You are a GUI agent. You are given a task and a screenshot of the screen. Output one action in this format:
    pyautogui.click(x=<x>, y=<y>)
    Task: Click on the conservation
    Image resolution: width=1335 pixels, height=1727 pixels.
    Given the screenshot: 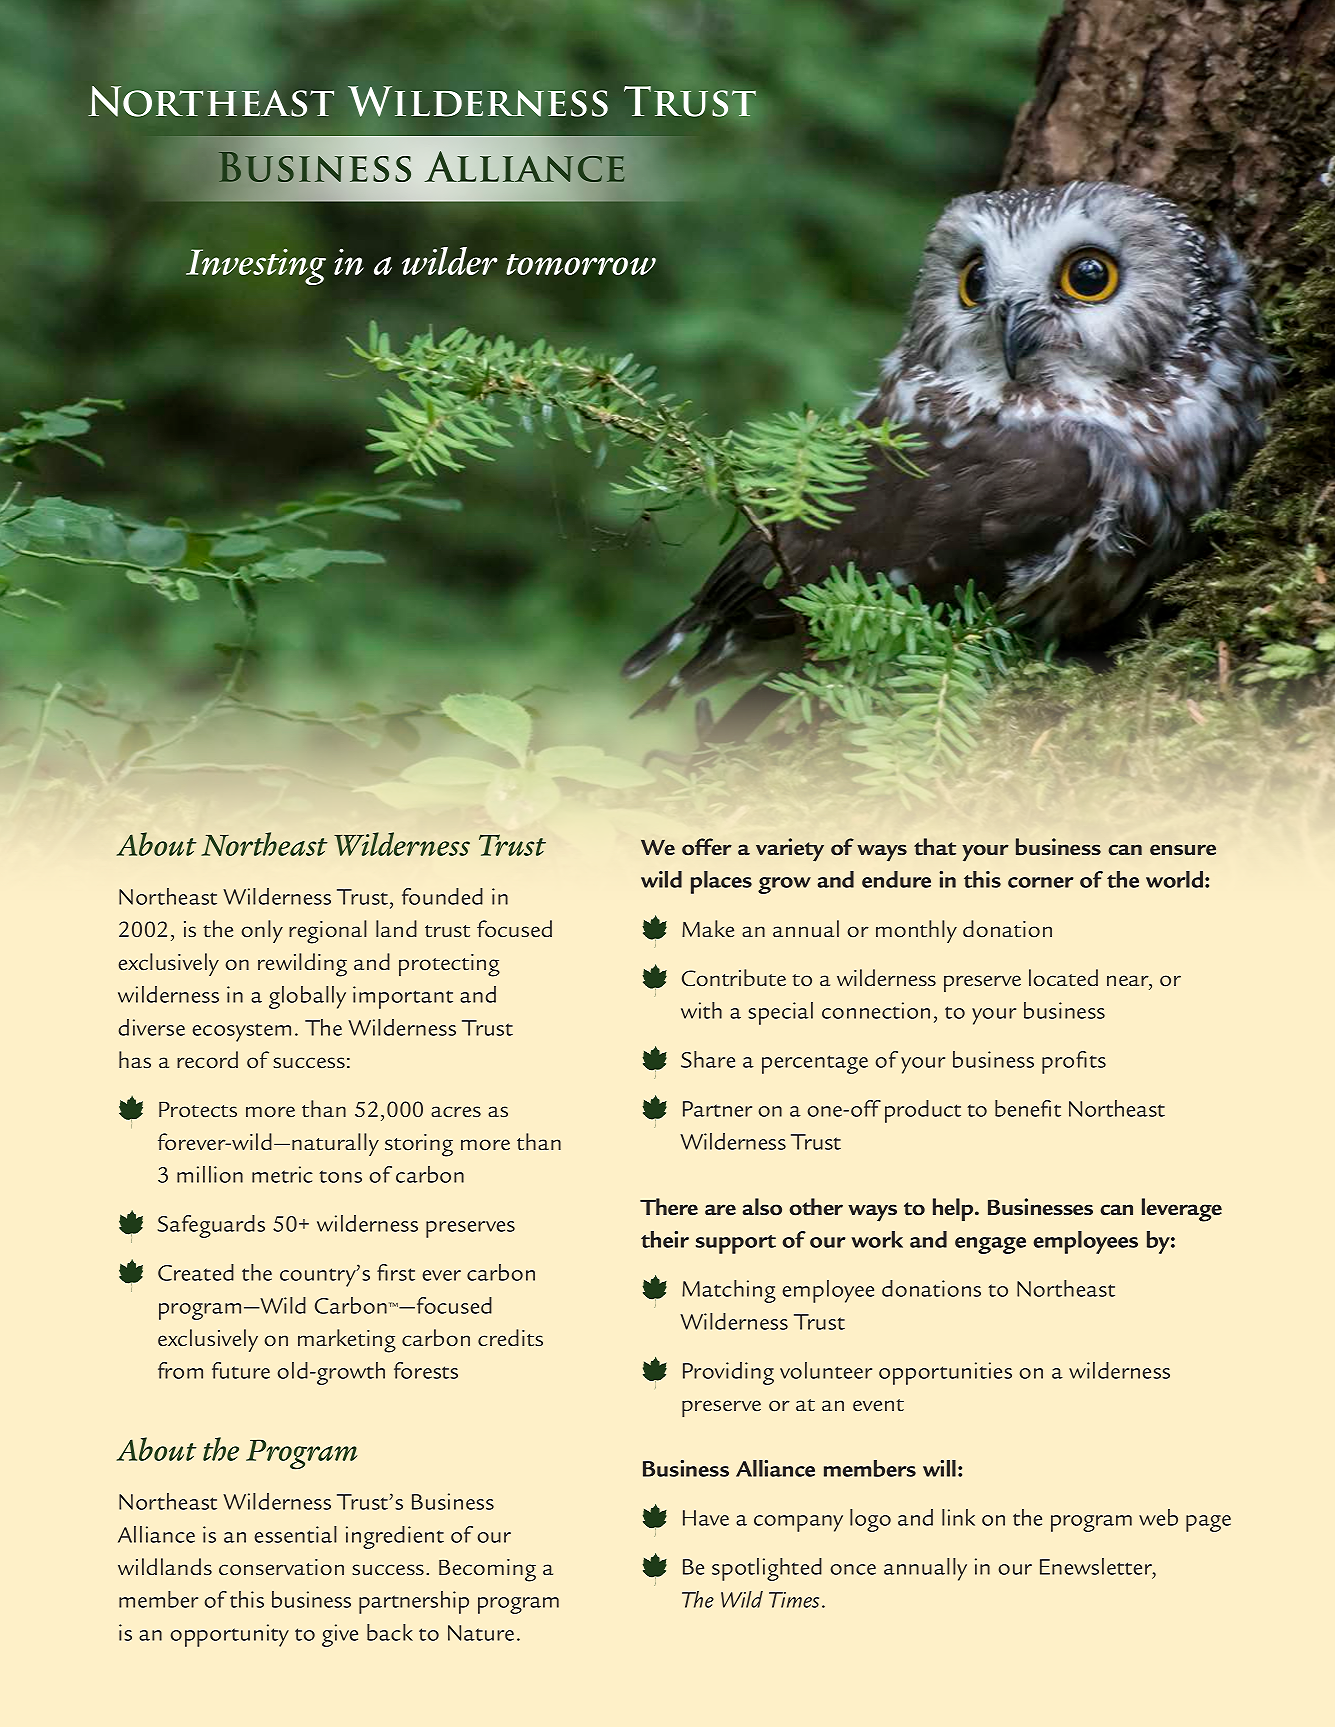 What is the action you would take?
    pyautogui.click(x=281, y=1567)
